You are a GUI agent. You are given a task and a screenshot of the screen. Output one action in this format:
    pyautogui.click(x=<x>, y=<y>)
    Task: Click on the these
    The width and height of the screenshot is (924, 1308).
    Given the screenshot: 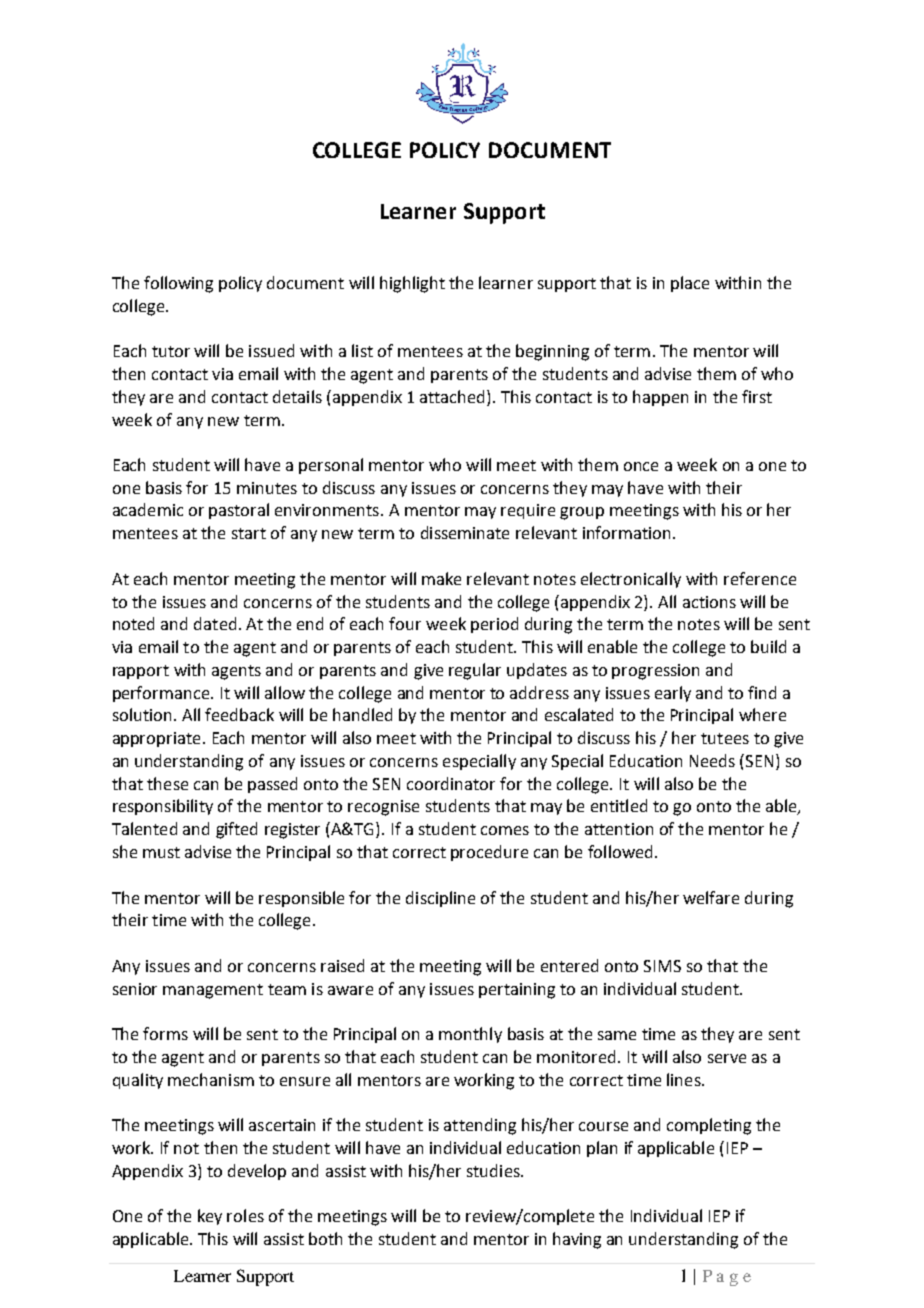 What is the action you would take?
    pyautogui.click(x=167, y=783)
